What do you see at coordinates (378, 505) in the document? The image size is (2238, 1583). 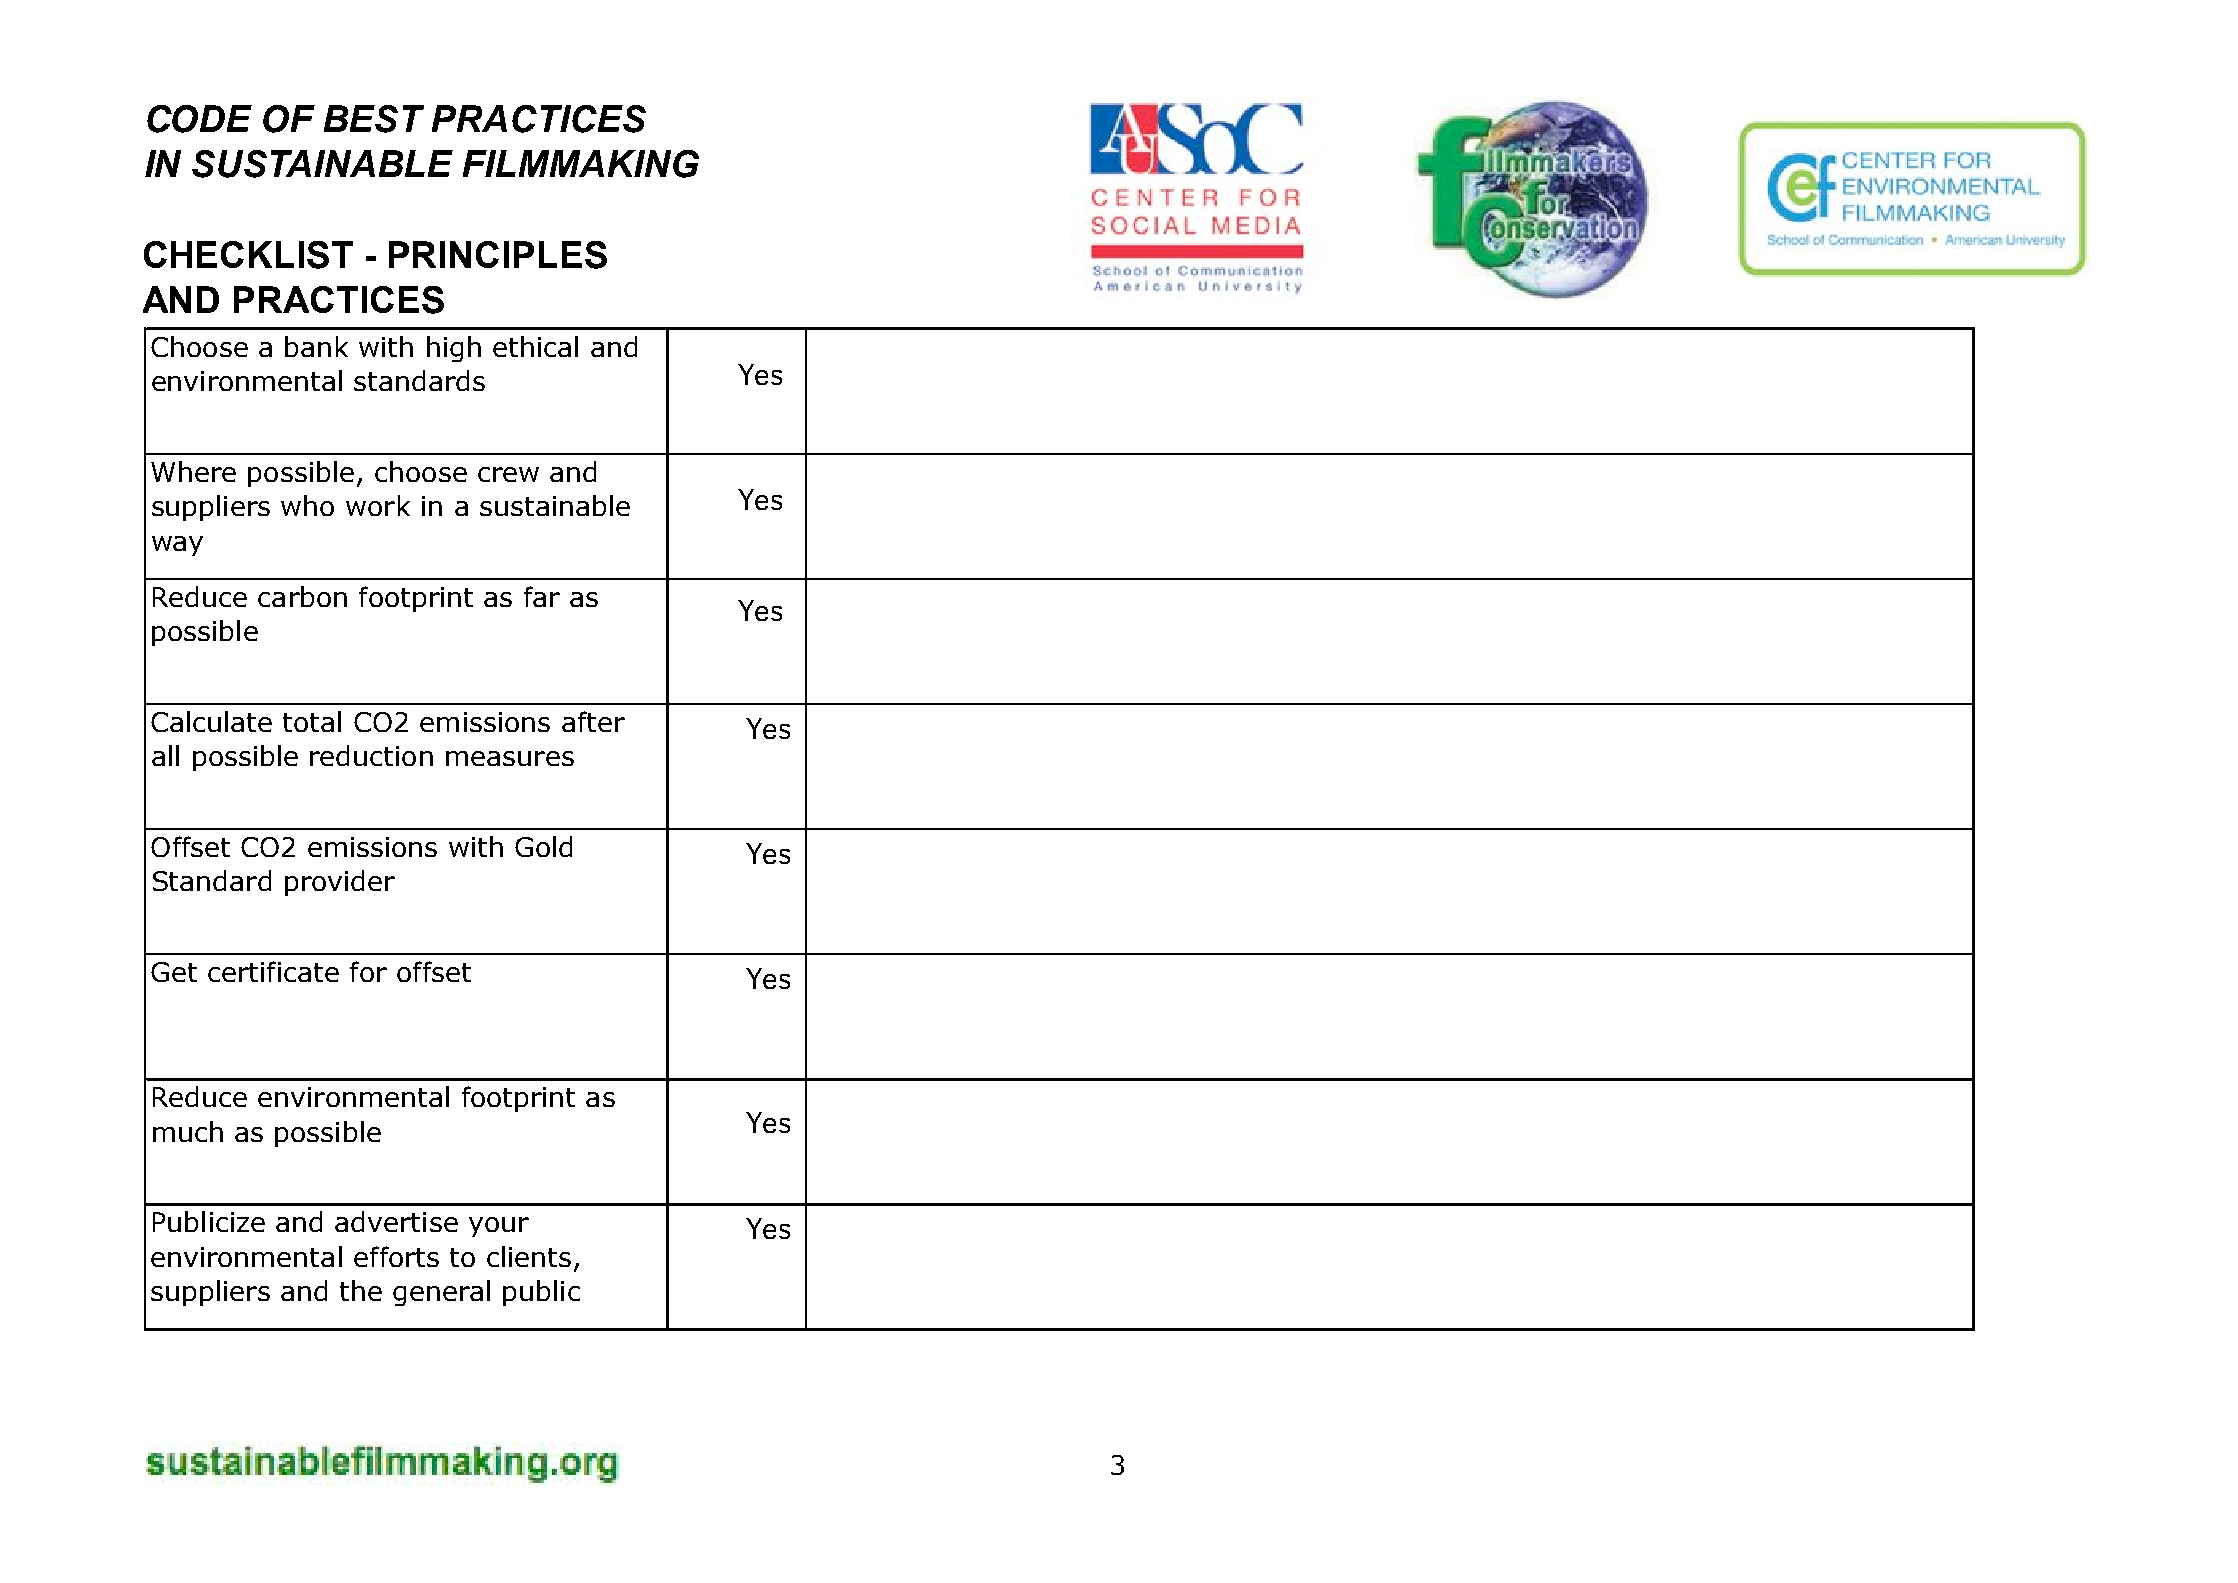 I see `work` at bounding box center [378, 505].
